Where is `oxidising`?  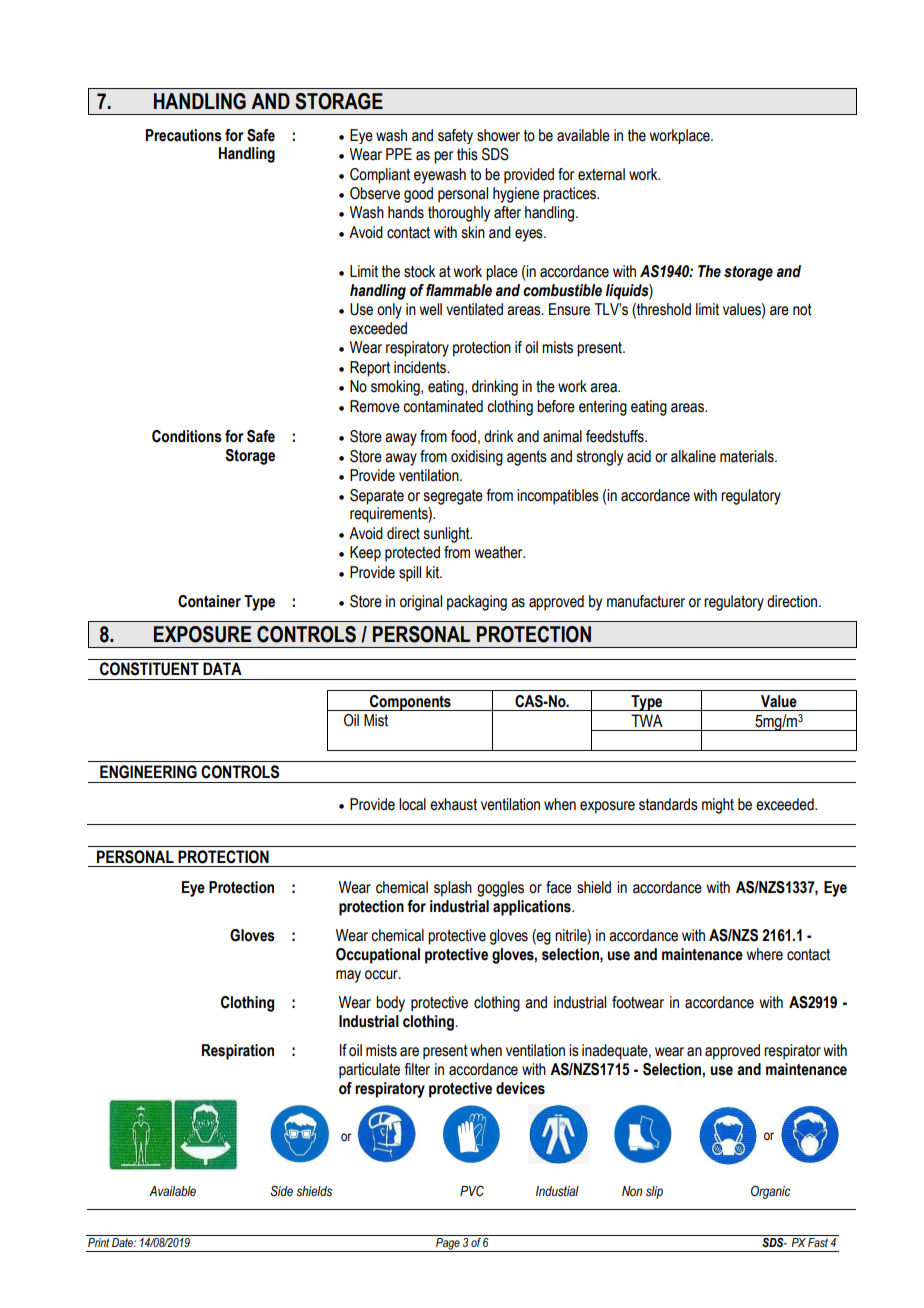 oxidising is located at coordinates (477, 458).
